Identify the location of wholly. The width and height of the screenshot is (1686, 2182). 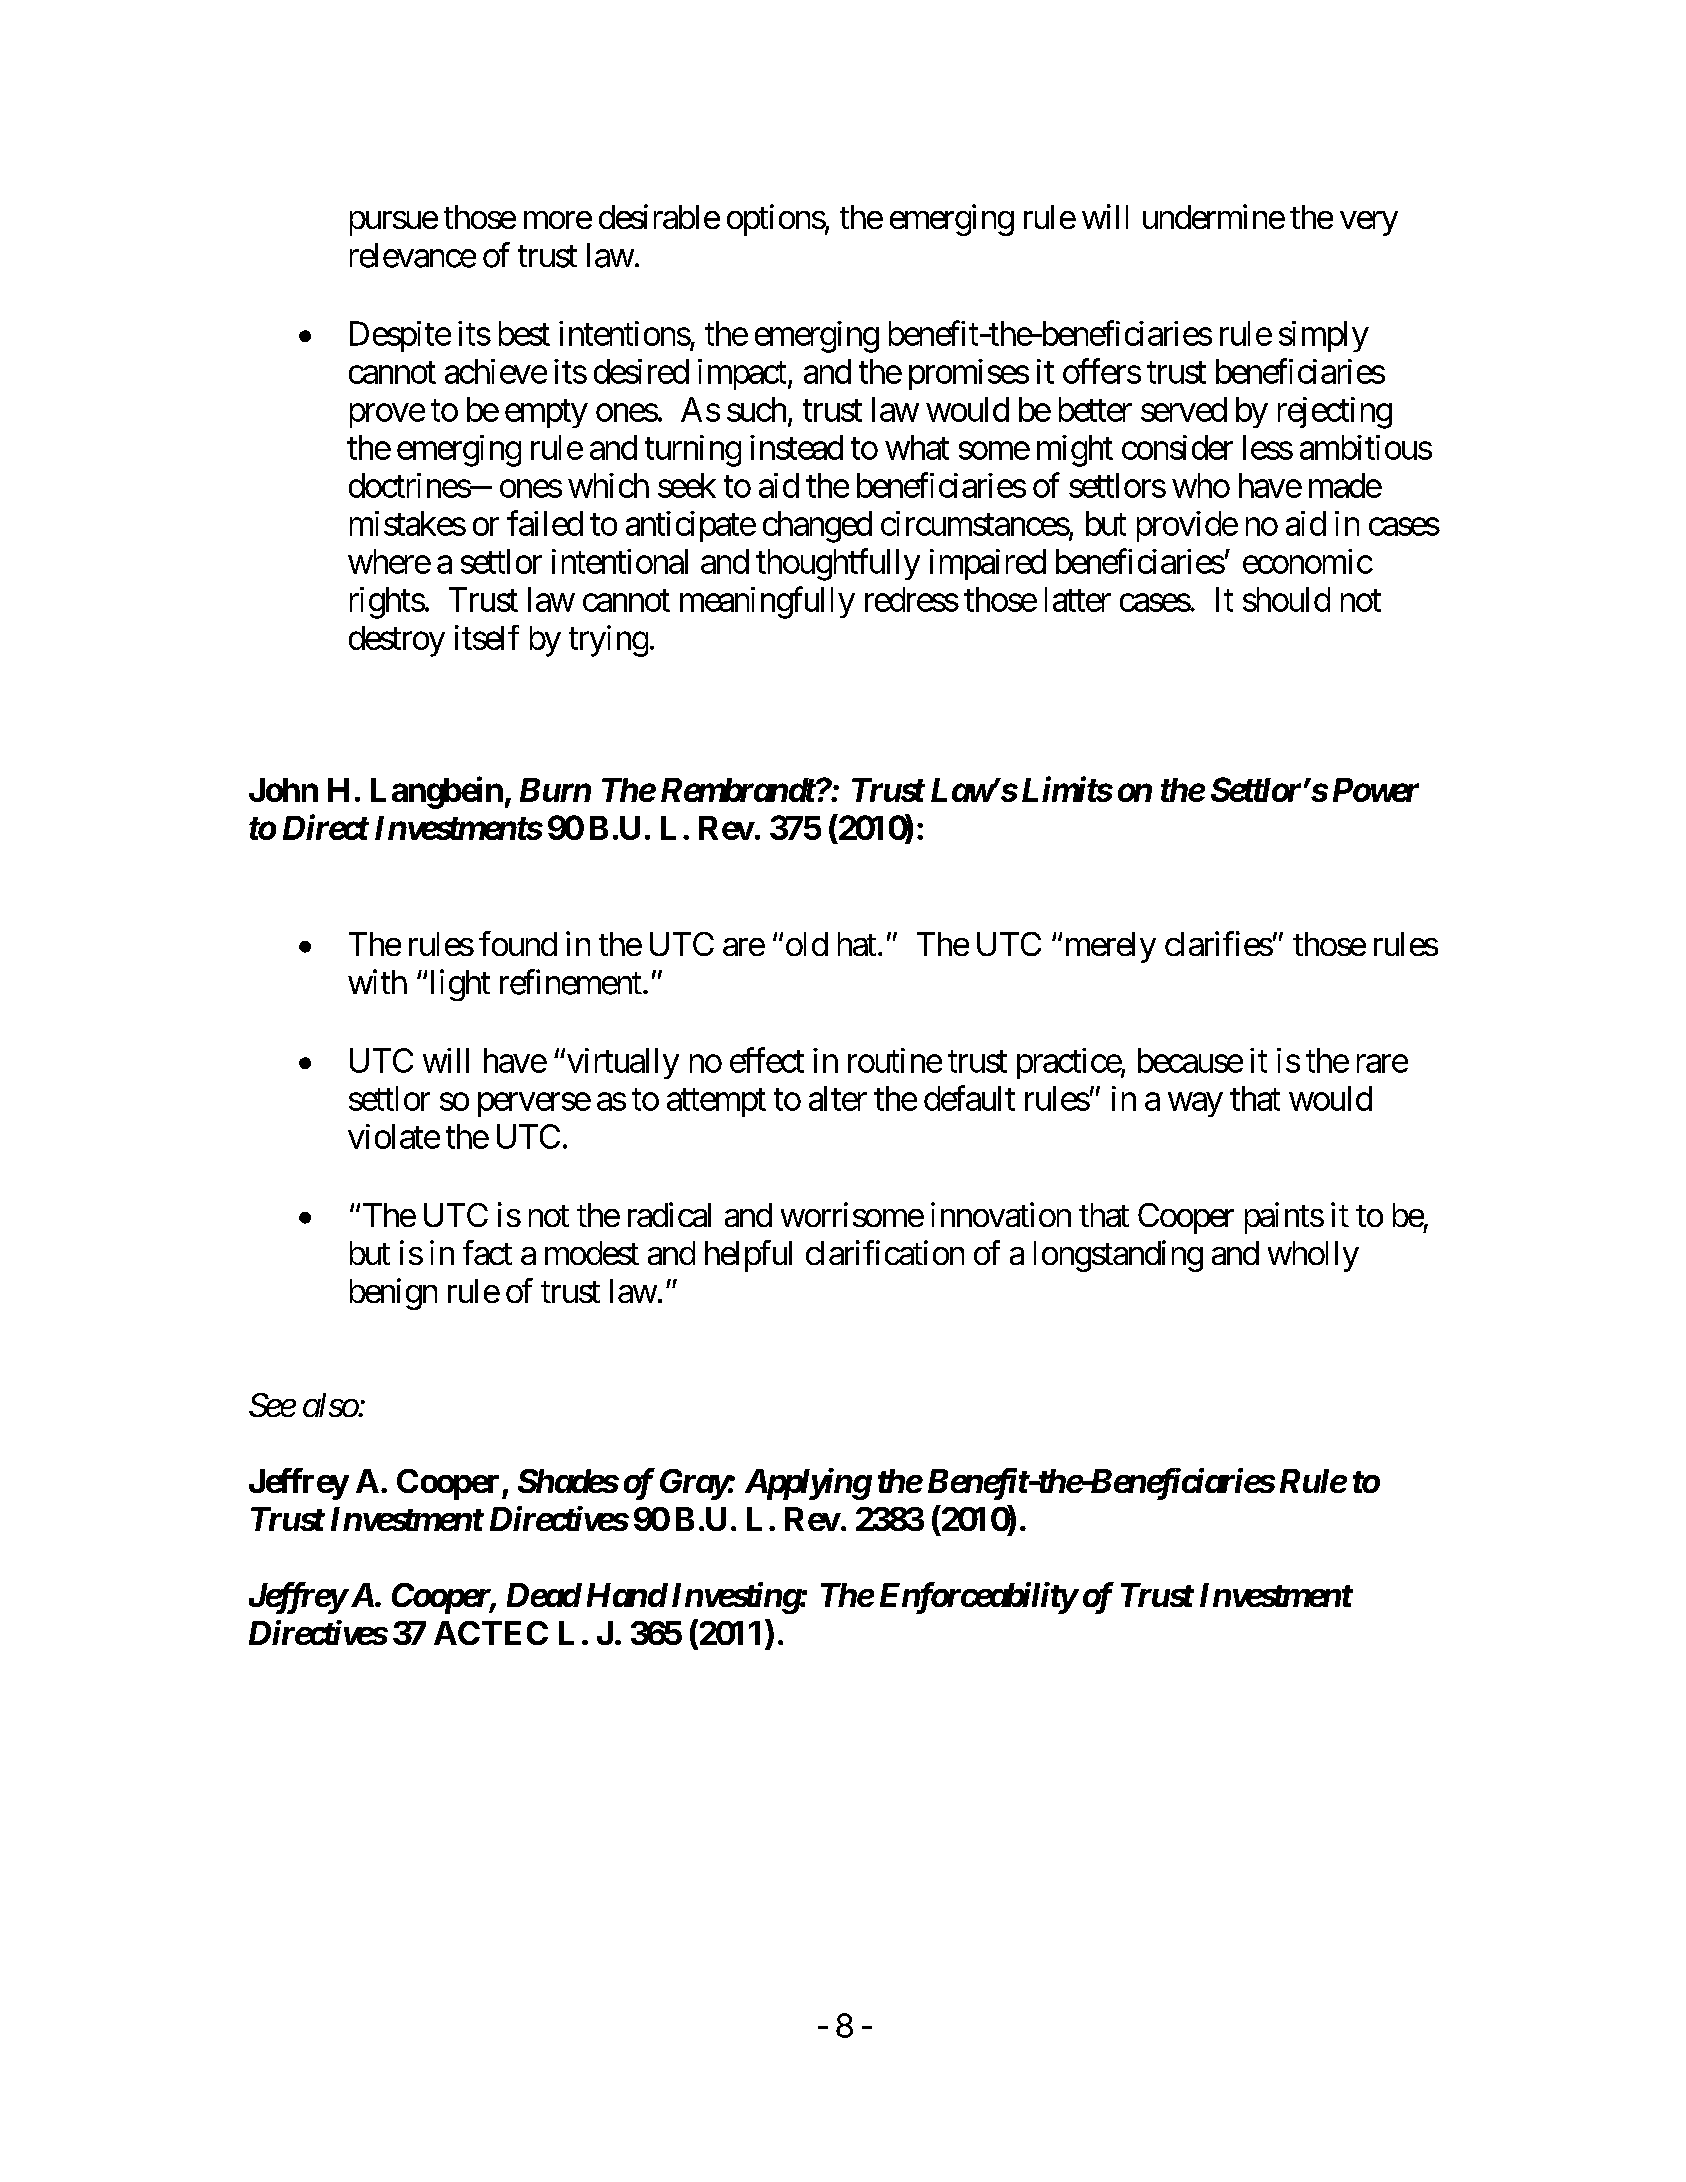
(1313, 1256).
